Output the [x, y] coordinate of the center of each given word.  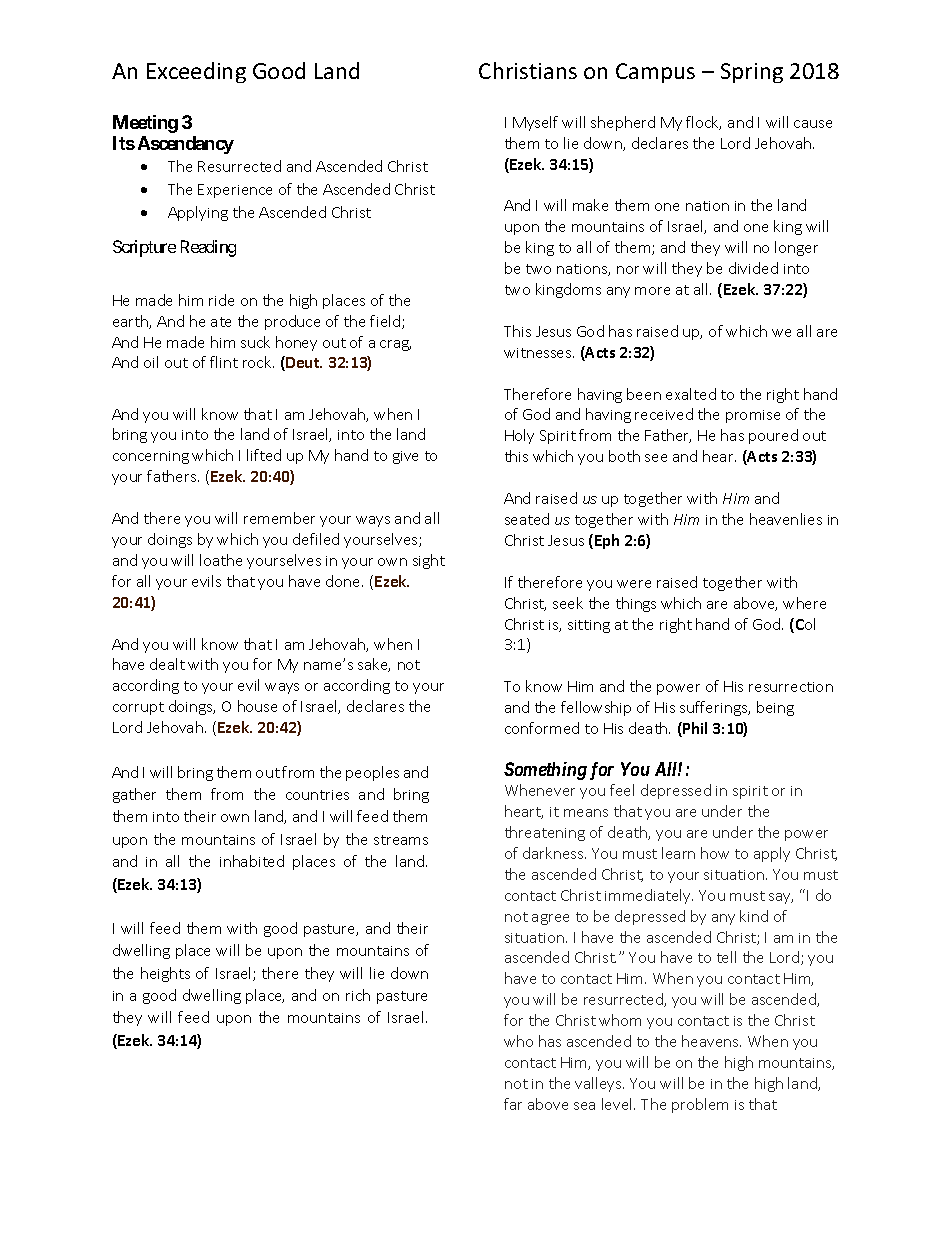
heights [165, 974]
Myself [535, 123]
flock [703, 123]
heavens [711, 1041]
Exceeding [196, 72]
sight [429, 561]
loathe [221, 560]
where [804, 603]
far [513, 1104]
